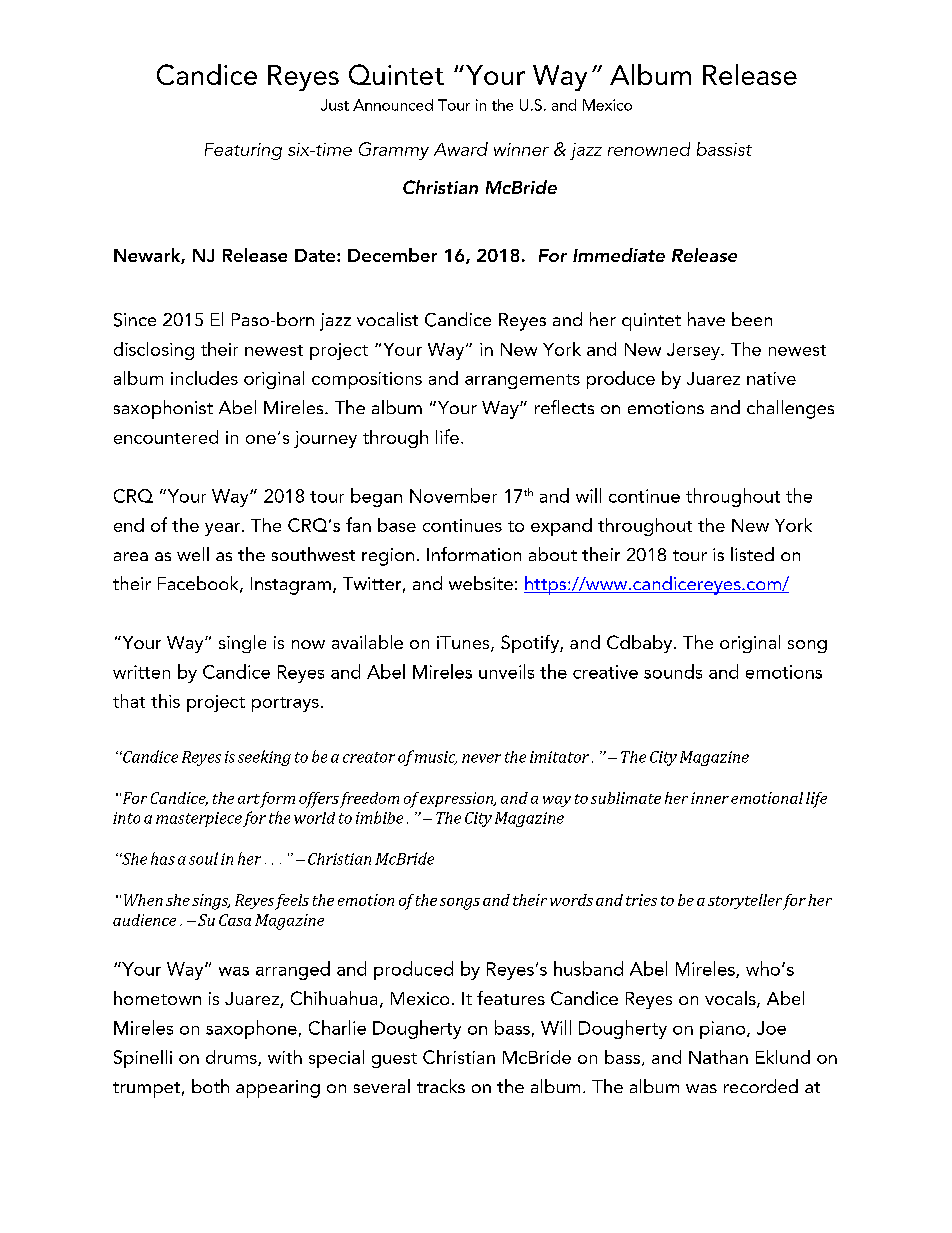  I want to click on challenges, so click(790, 409).
